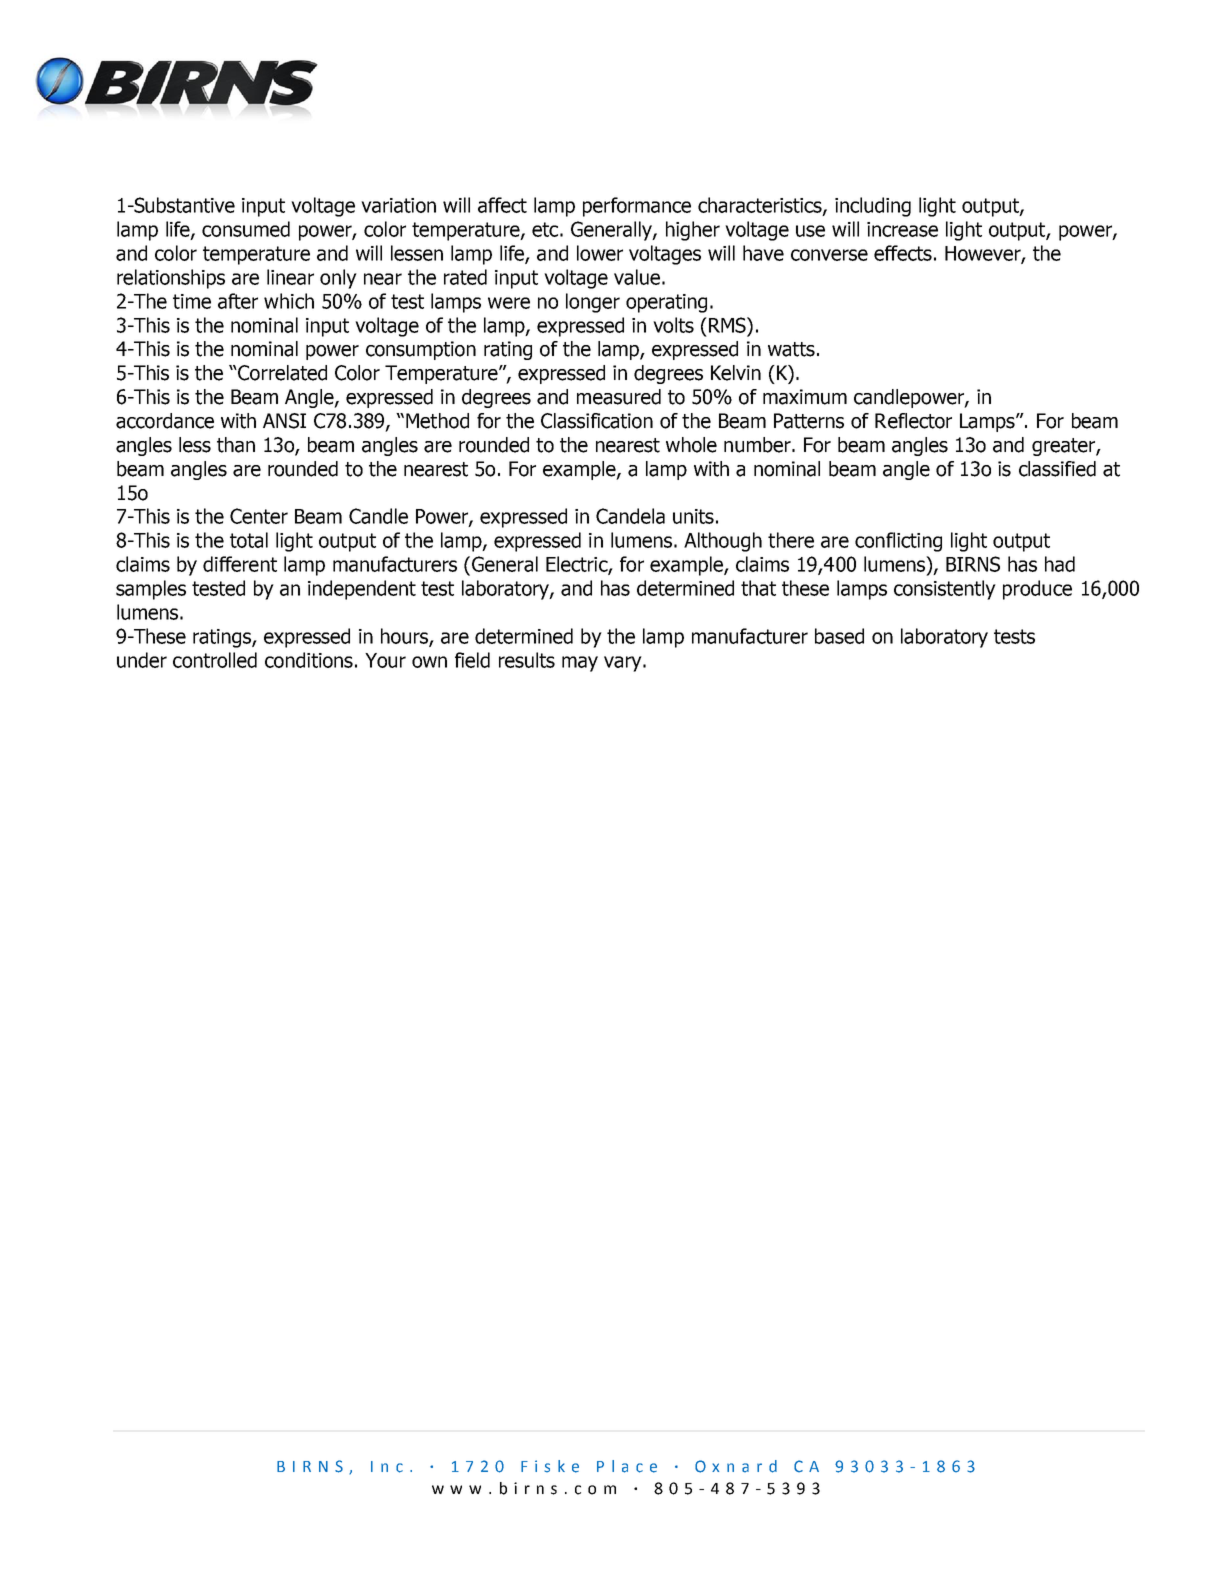 The width and height of the screenshot is (1213, 1570). Describe the element at coordinates (913, 421) in the screenshot. I see `Reflector` at that location.
